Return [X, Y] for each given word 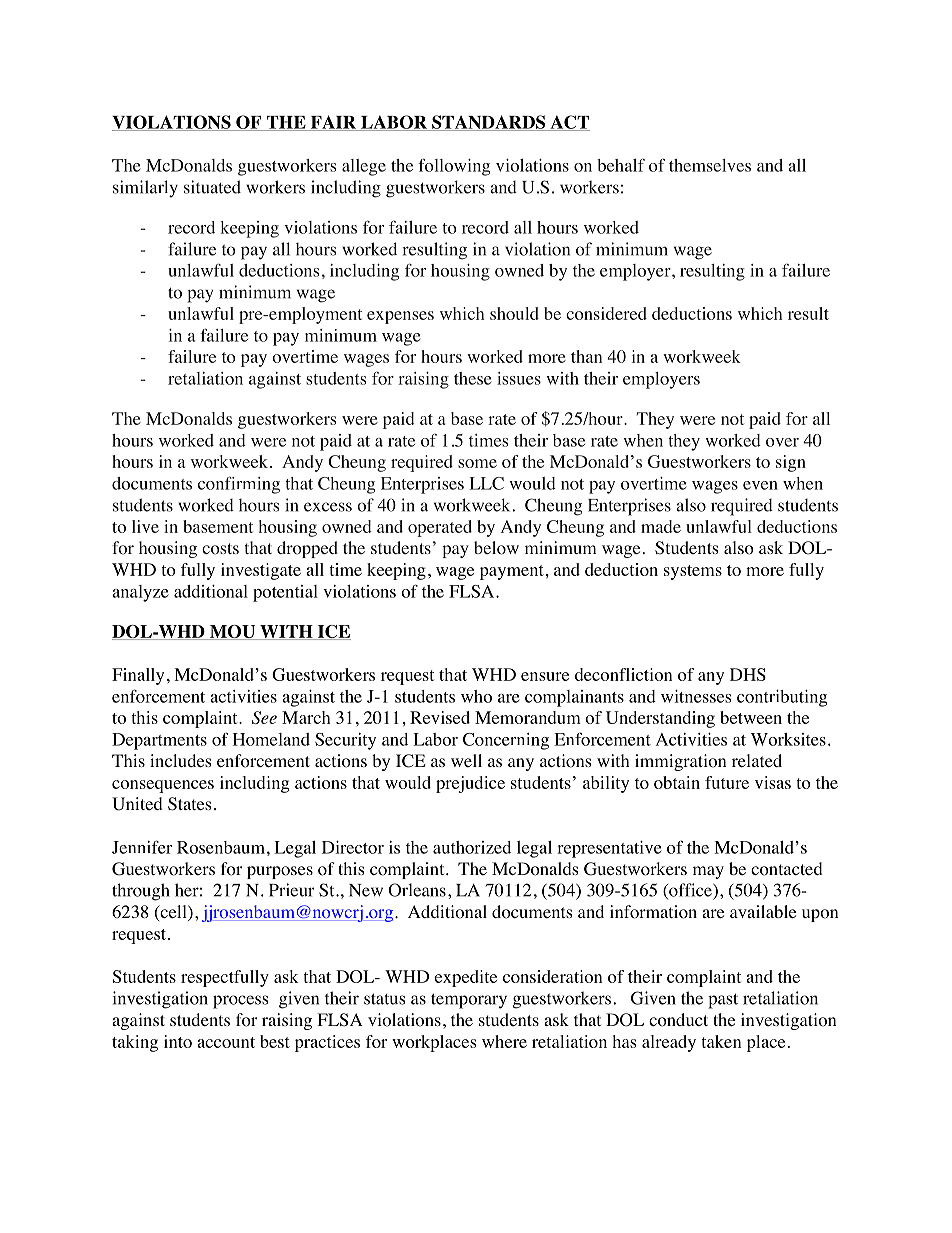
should [514, 313]
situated [212, 187]
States [190, 804]
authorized [472, 847]
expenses [400, 317]
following [454, 167]
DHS [748, 674]
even [760, 485]
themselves [710, 165]
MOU [232, 632]
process [240, 1002]
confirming [239, 485]
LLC [487, 483]
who [476, 696]
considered [606, 313]
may [708, 872]
